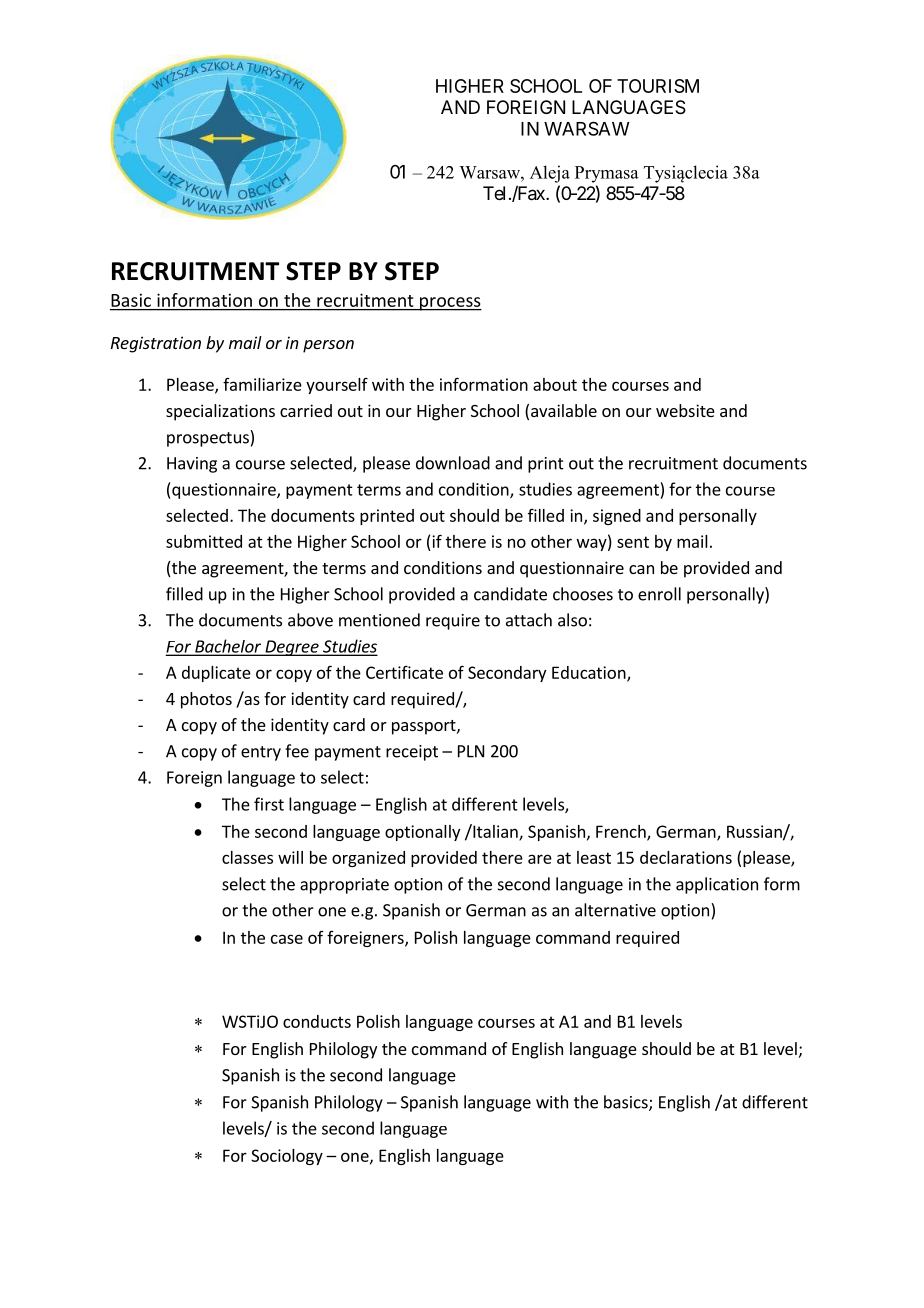  What do you see at coordinates (450, 304) in the screenshot?
I see `process` at bounding box center [450, 304].
